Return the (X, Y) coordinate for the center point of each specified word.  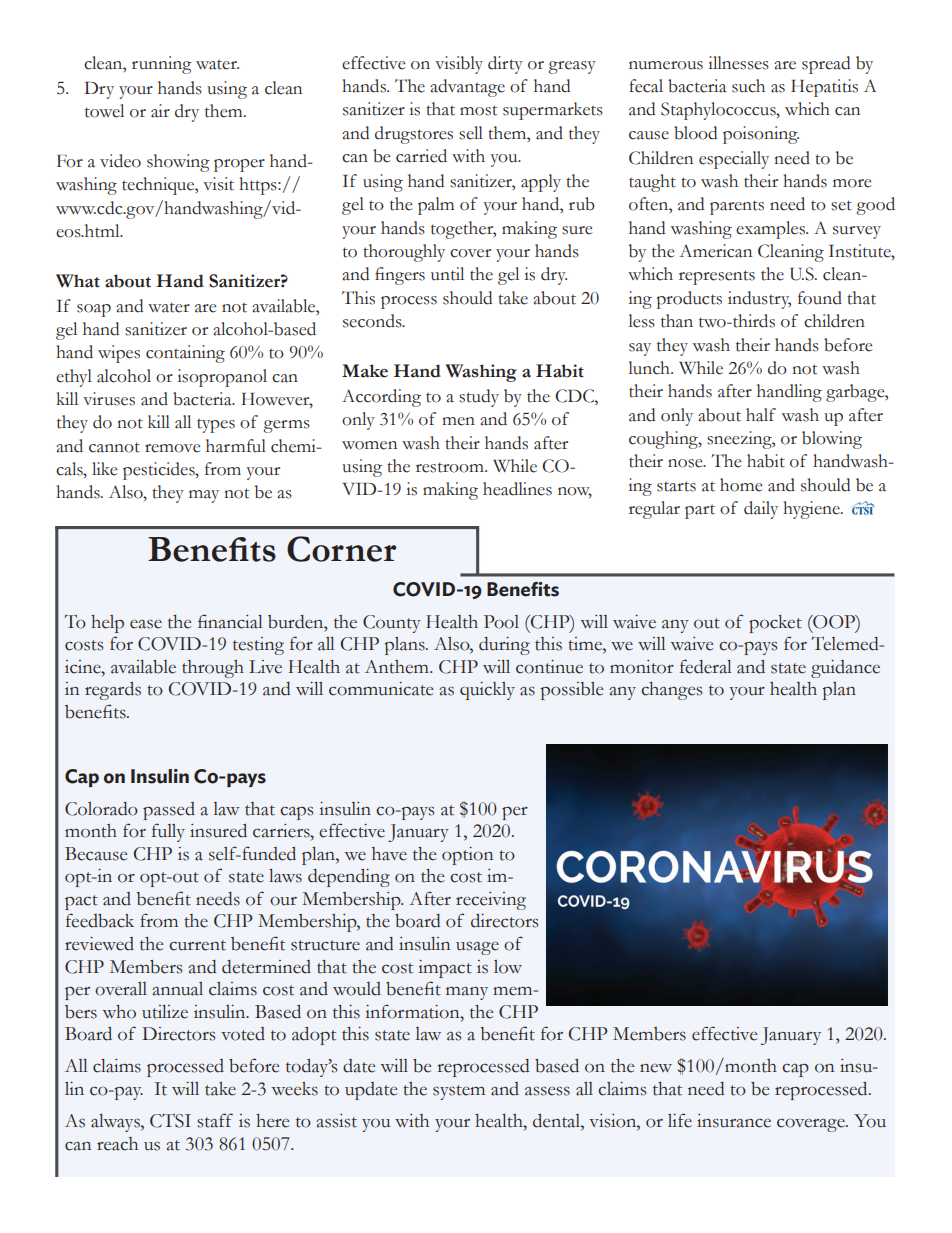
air (160, 111)
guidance (845, 669)
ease (146, 624)
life (680, 1120)
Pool (501, 622)
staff (215, 1120)
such (748, 86)
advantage (467, 88)
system (459, 1092)
